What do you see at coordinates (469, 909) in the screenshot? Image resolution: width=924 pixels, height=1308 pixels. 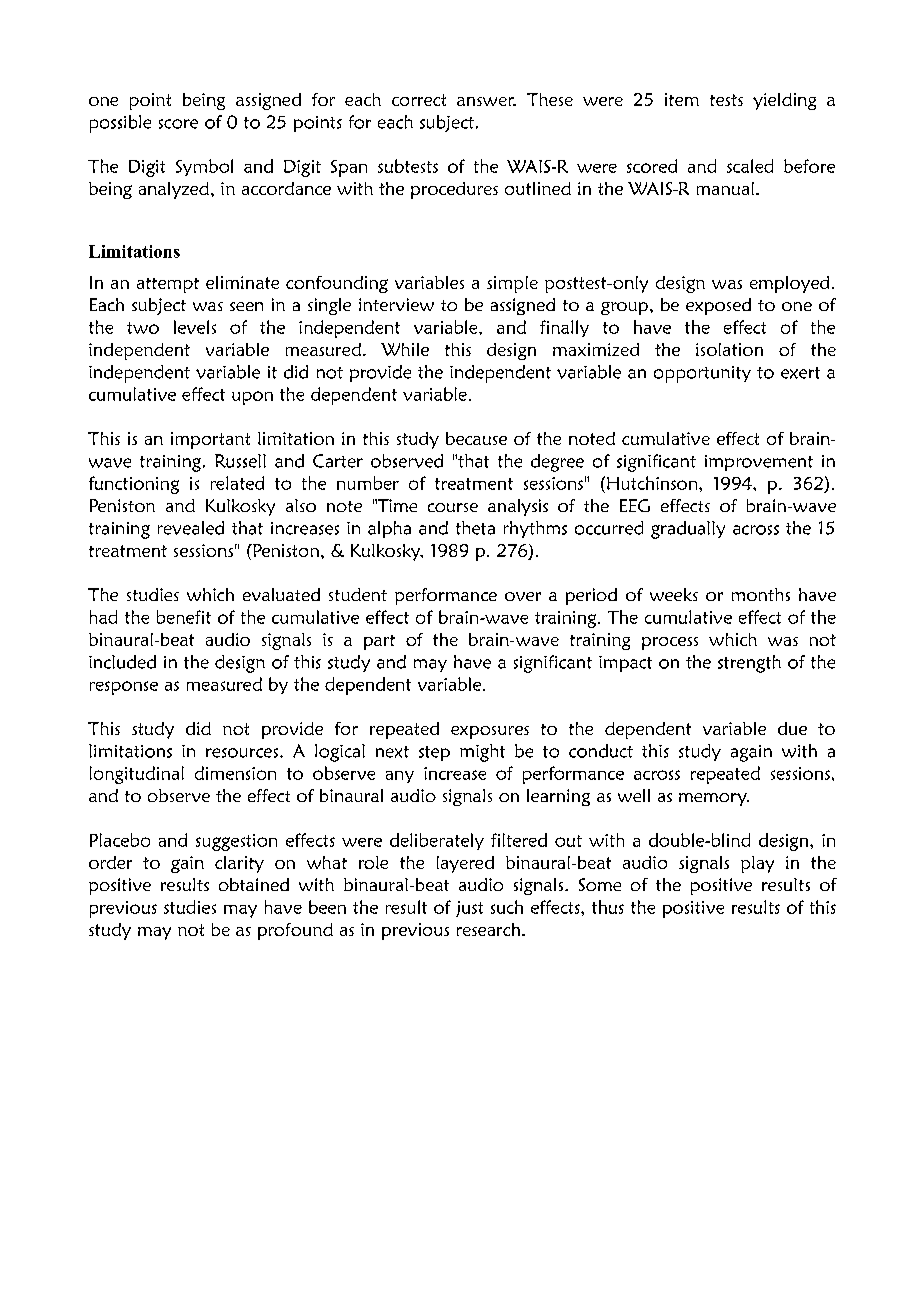 I see `just` at bounding box center [469, 909].
